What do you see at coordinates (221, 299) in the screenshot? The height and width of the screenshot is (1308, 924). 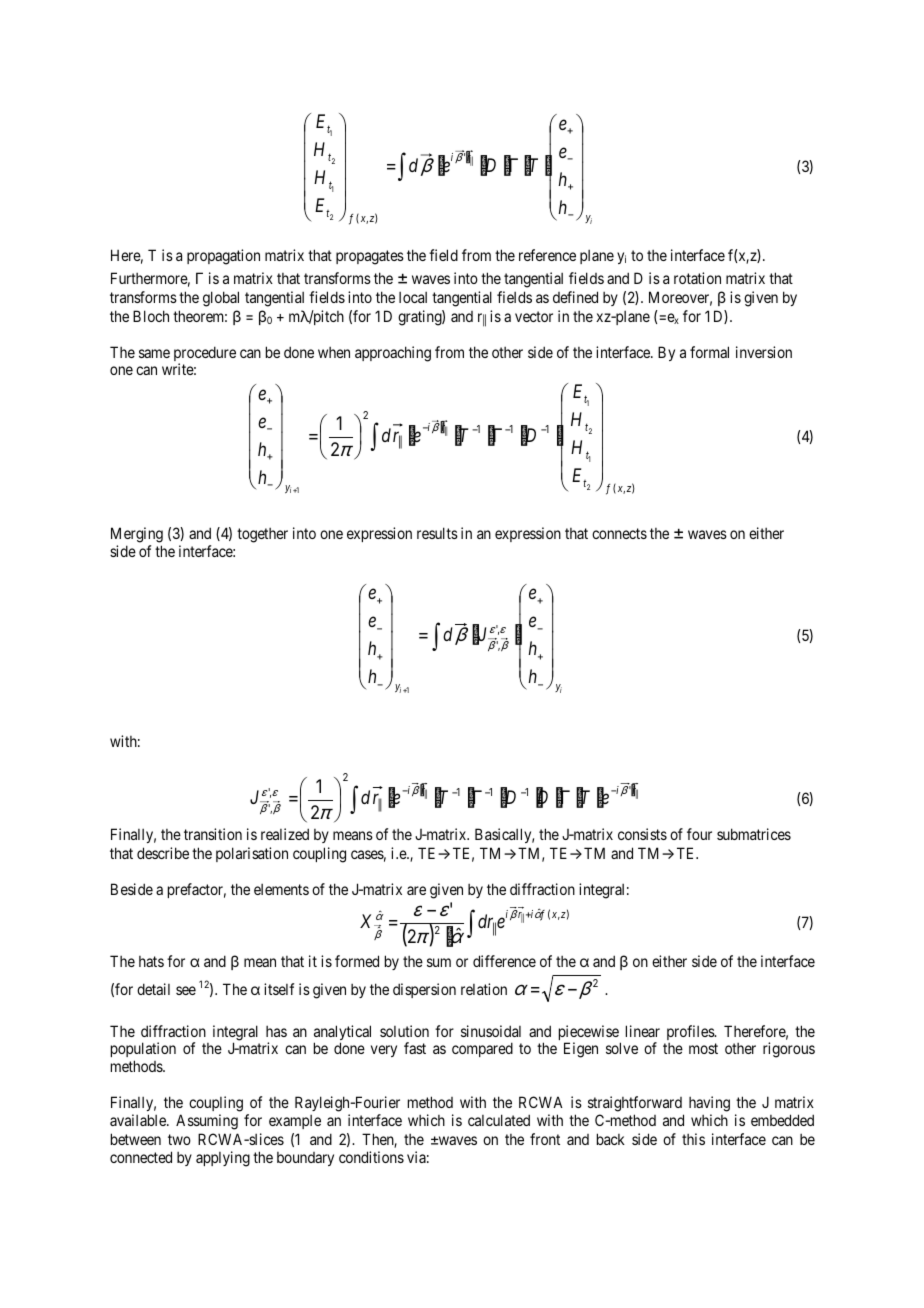 I see `global` at bounding box center [221, 299].
